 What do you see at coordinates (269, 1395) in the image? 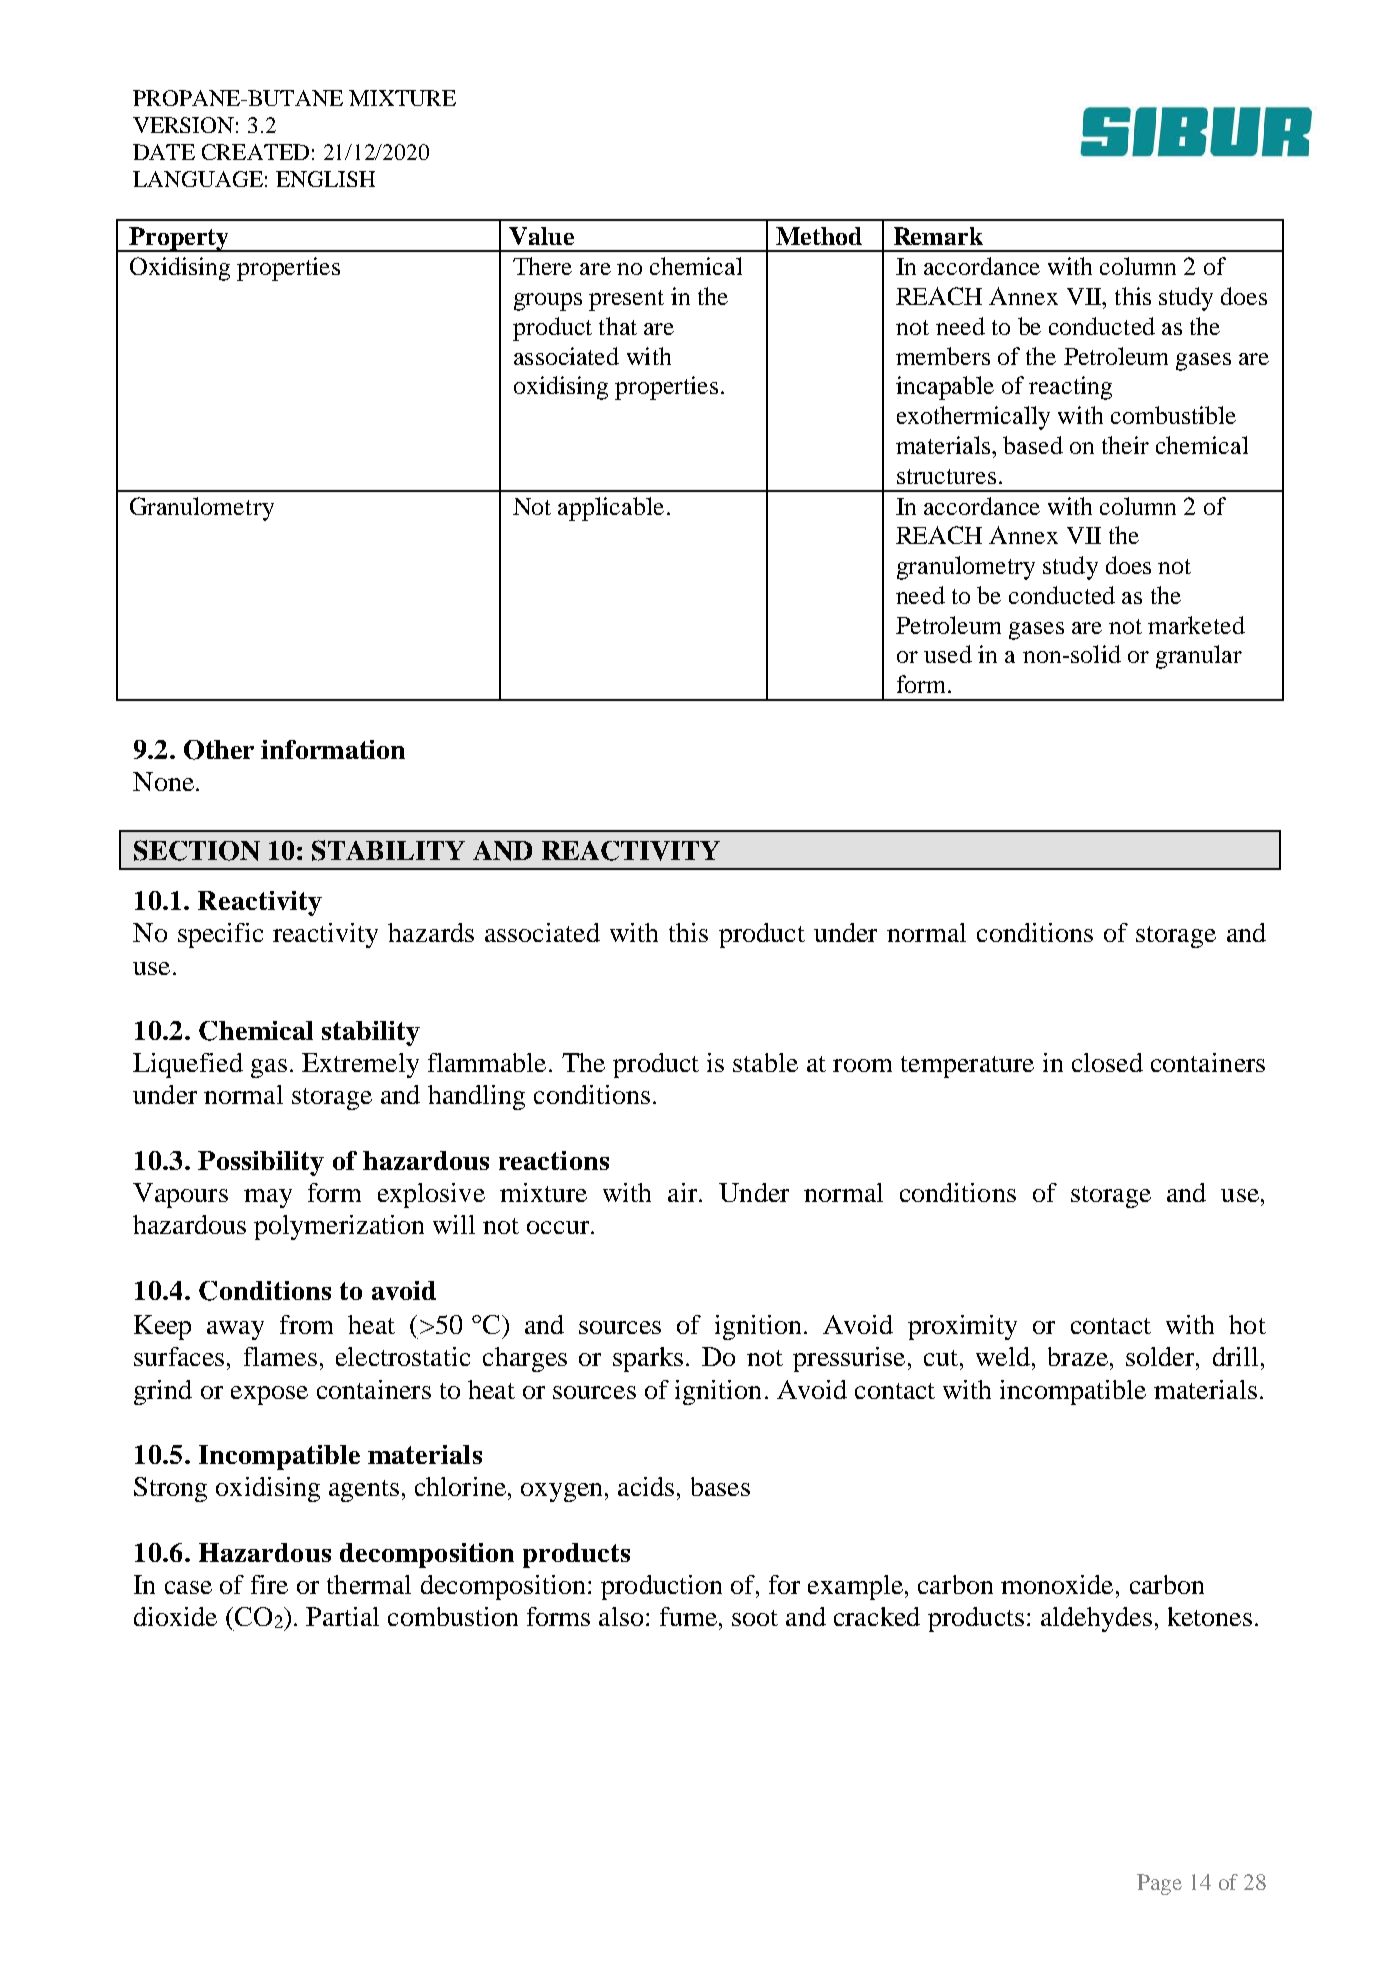
I see `expose` at bounding box center [269, 1395].
